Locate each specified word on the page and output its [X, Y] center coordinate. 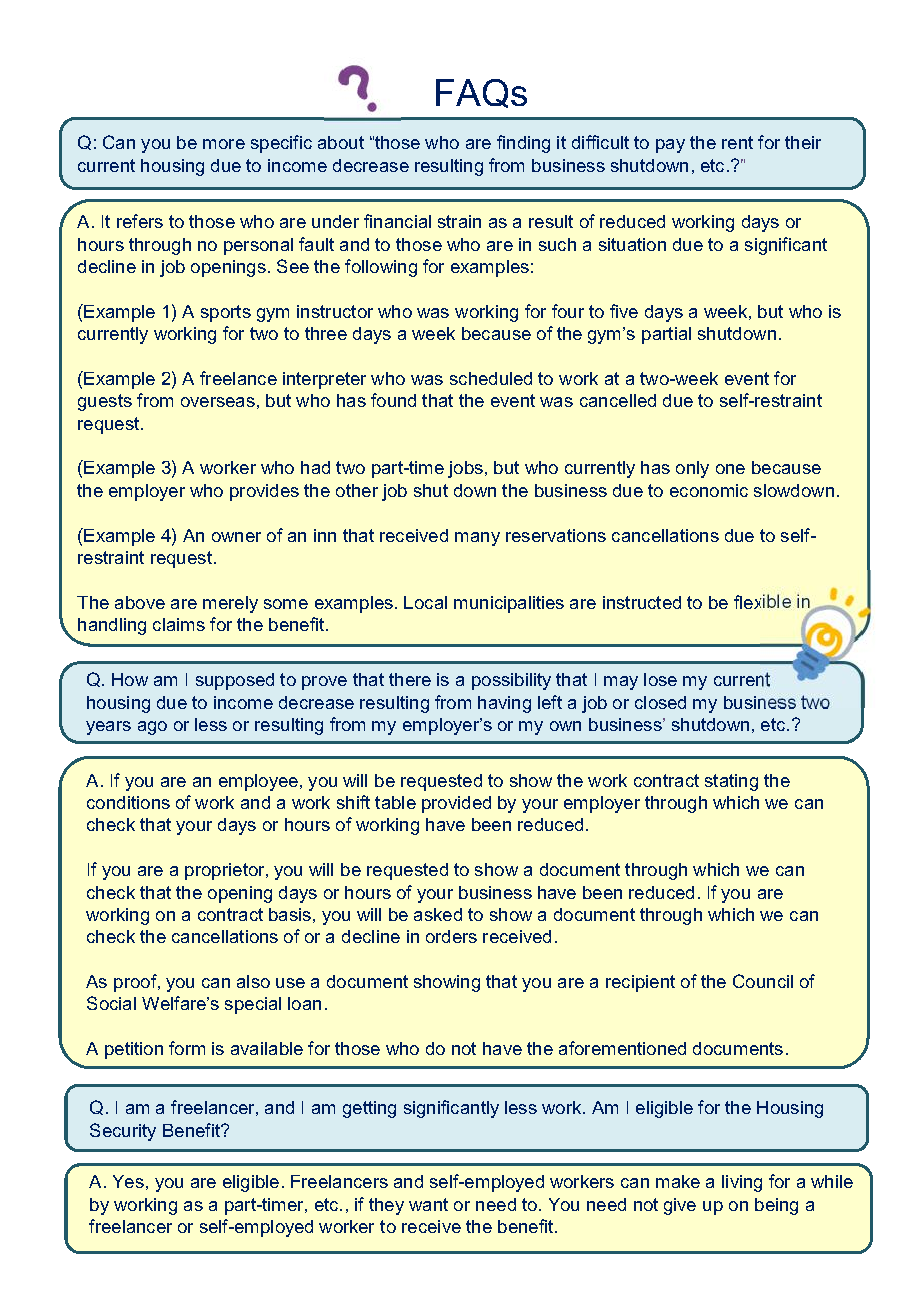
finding [523, 144]
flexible [762, 601]
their [803, 142]
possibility [511, 681]
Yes [128, 1181]
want [428, 1204]
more [224, 144]
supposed [235, 681]
